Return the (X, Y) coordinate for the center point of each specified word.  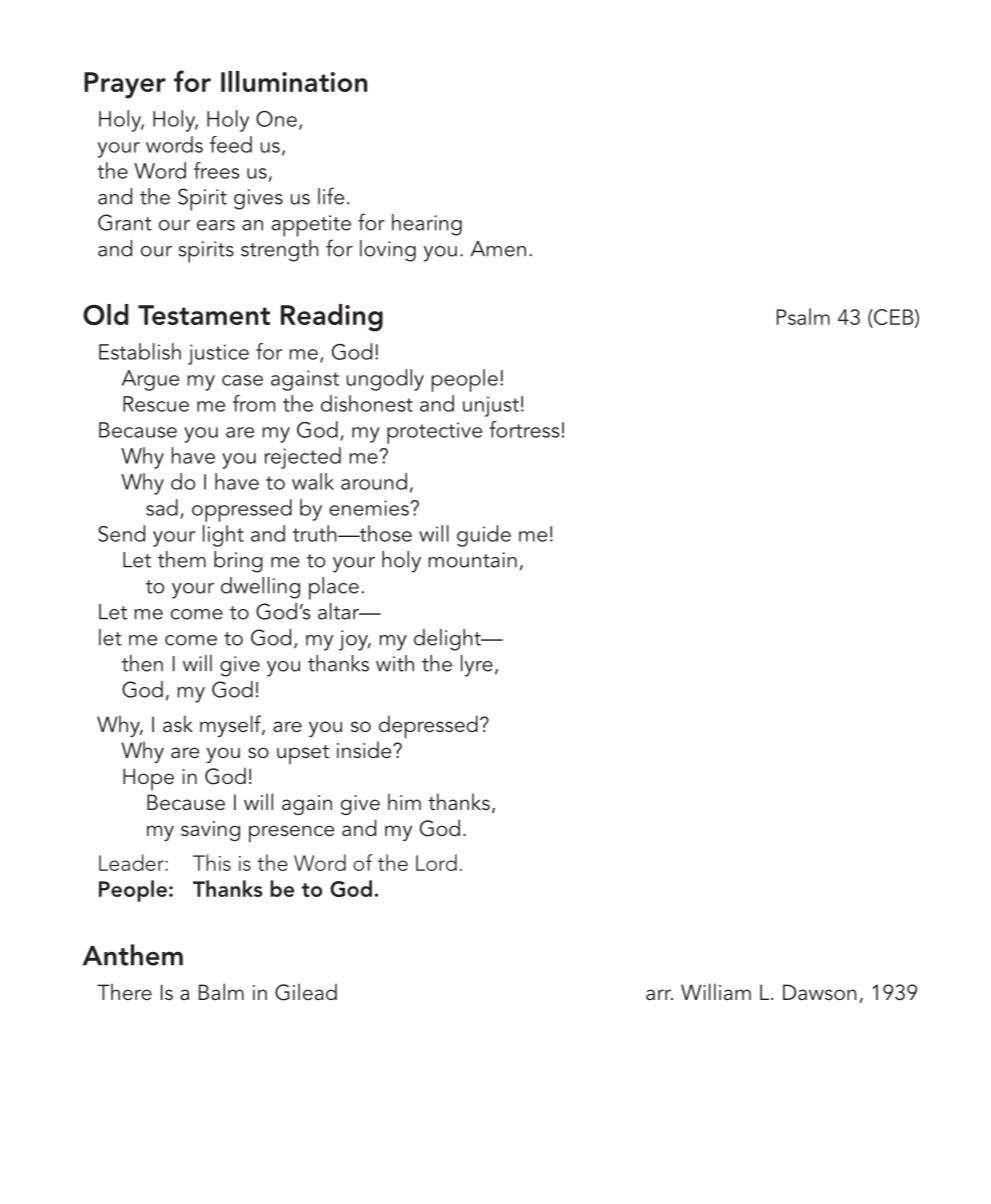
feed (231, 144)
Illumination (294, 81)
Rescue (156, 404)
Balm (221, 991)
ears (216, 225)
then (142, 663)
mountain (472, 560)
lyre (477, 666)
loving (388, 251)
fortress (524, 429)
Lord (436, 862)
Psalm (803, 316)
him (404, 801)
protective (434, 433)
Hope (148, 779)
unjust (491, 406)
